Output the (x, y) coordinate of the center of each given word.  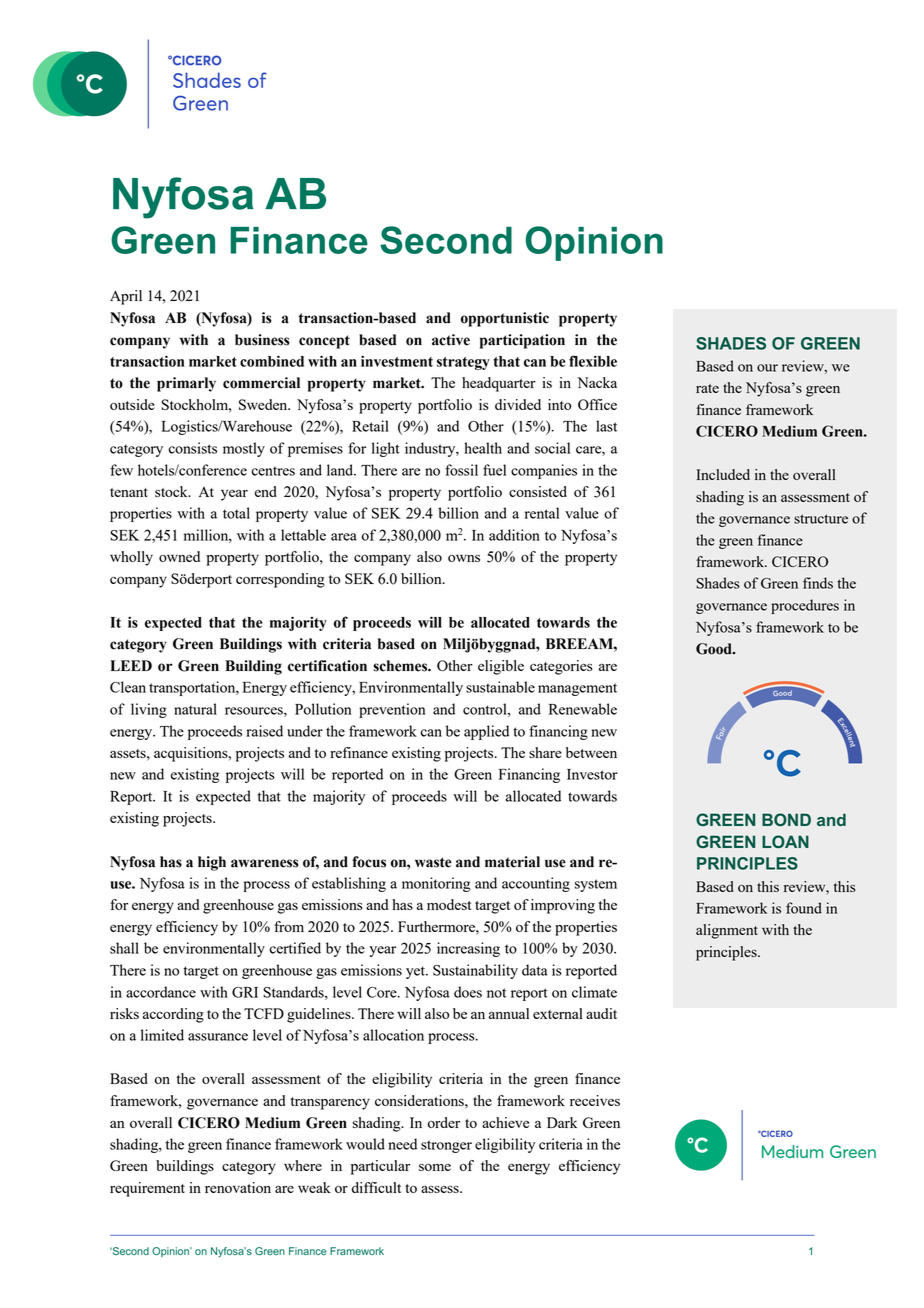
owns (464, 558)
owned (179, 556)
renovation (238, 1187)
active (451, 340)
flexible (593, 361)
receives (595, 1100)
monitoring (436, 884)
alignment (727, 931)
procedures (805, 606)
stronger (446, 1146)
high (212, 863)
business (262, 340)
